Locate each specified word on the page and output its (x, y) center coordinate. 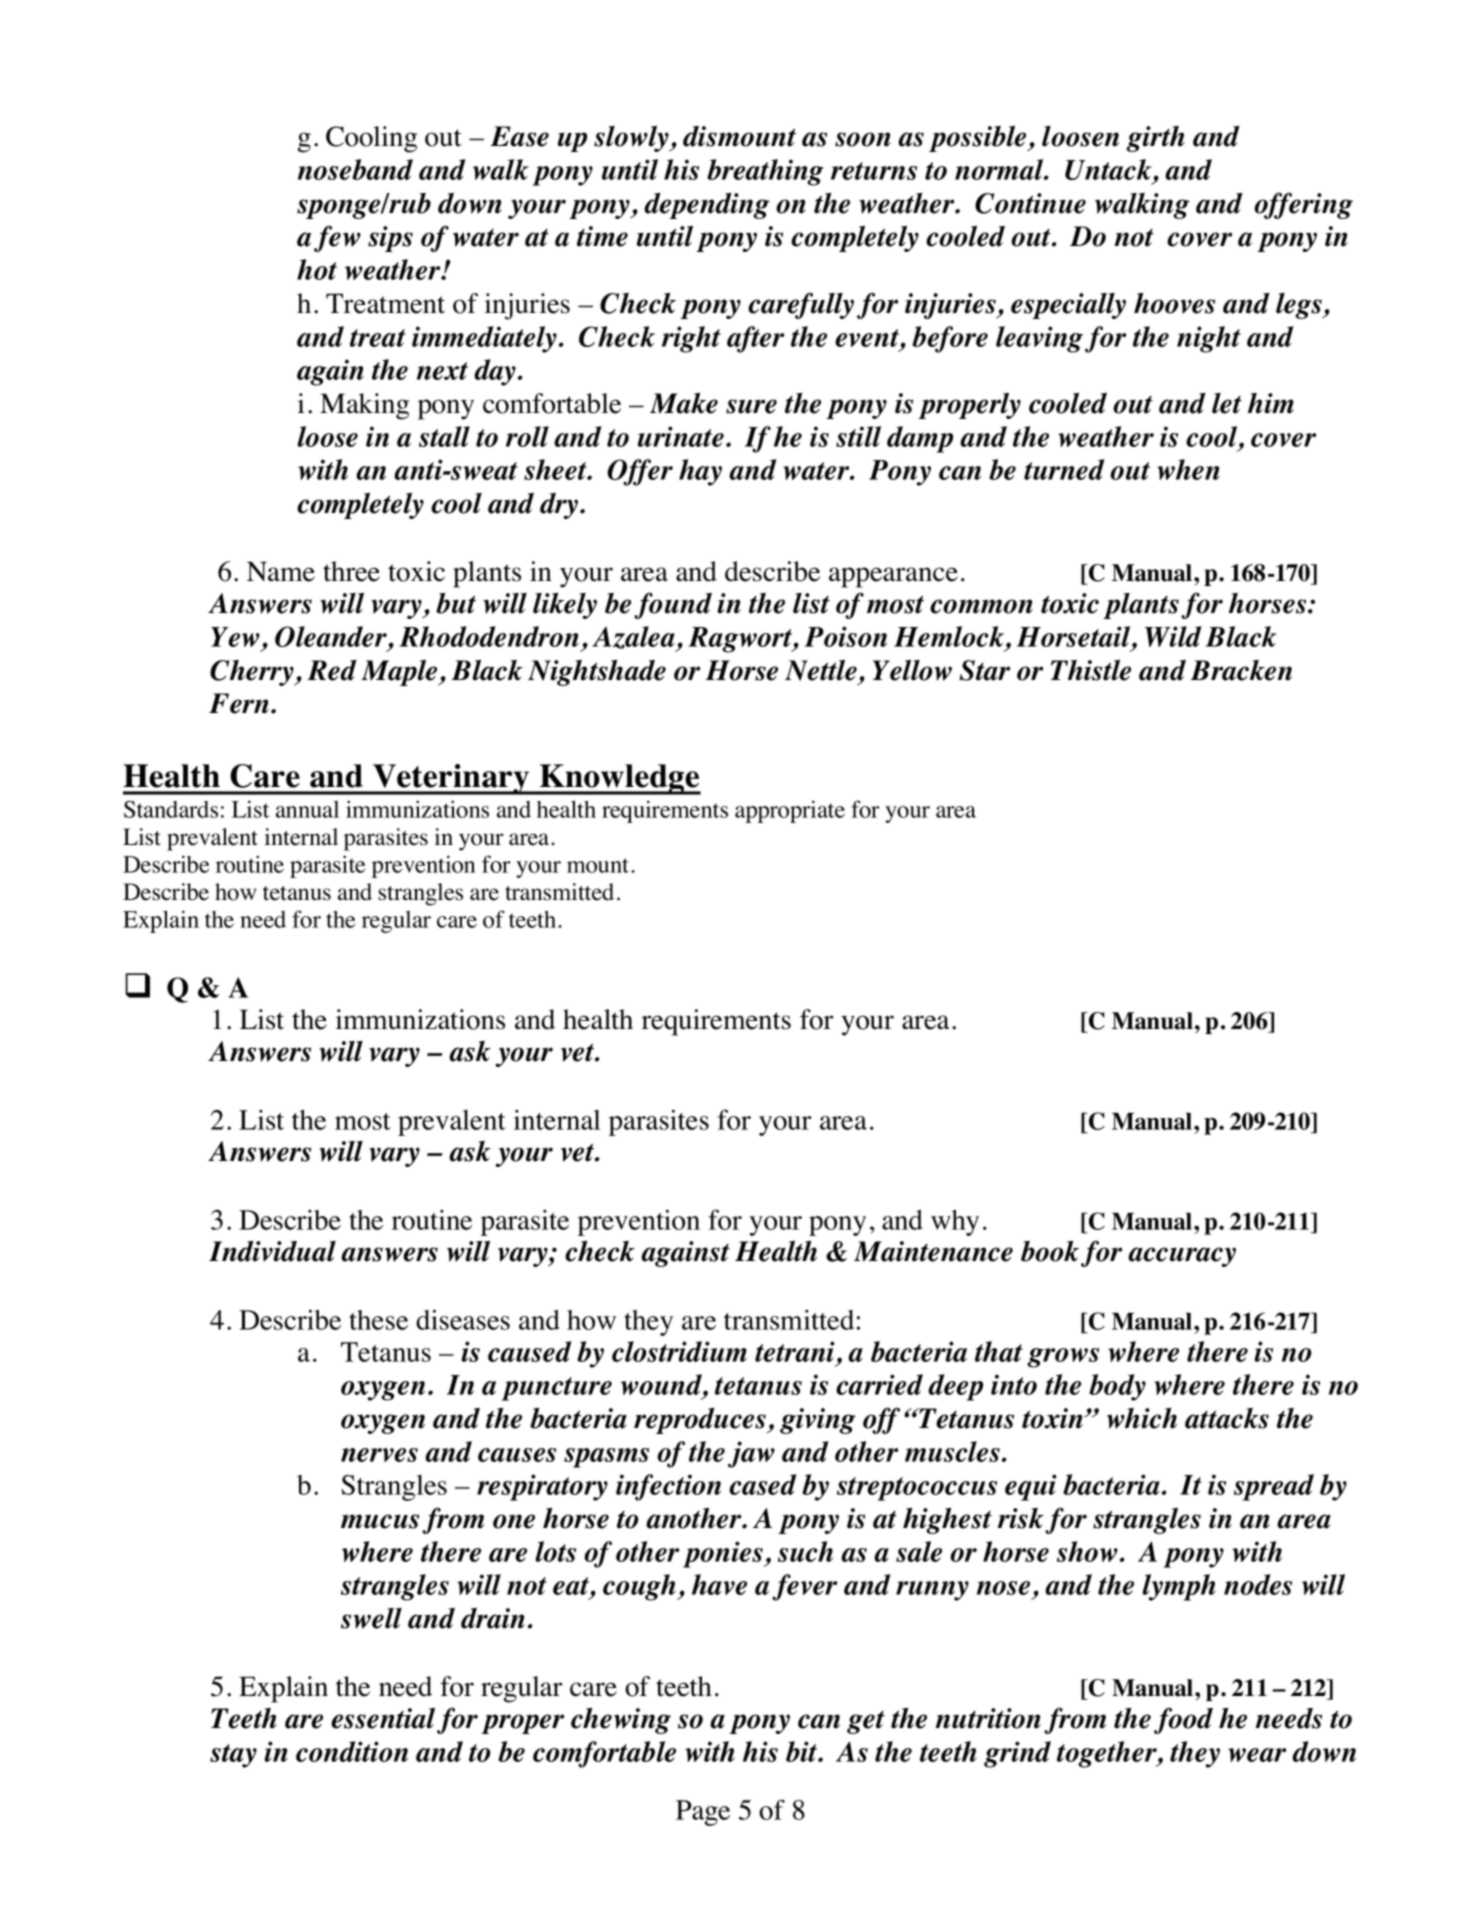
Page (703, 1813)
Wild (1173, 636)
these (378, 1320)
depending (706, 206)
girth (1155, 139)
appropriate (790, 811)
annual (307, 809)
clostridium (679, 1351)
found (673, 605)
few (337, 238)
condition (352, 1751)
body (1117, 1387)
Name (281, 572)
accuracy (1182, 1257)
